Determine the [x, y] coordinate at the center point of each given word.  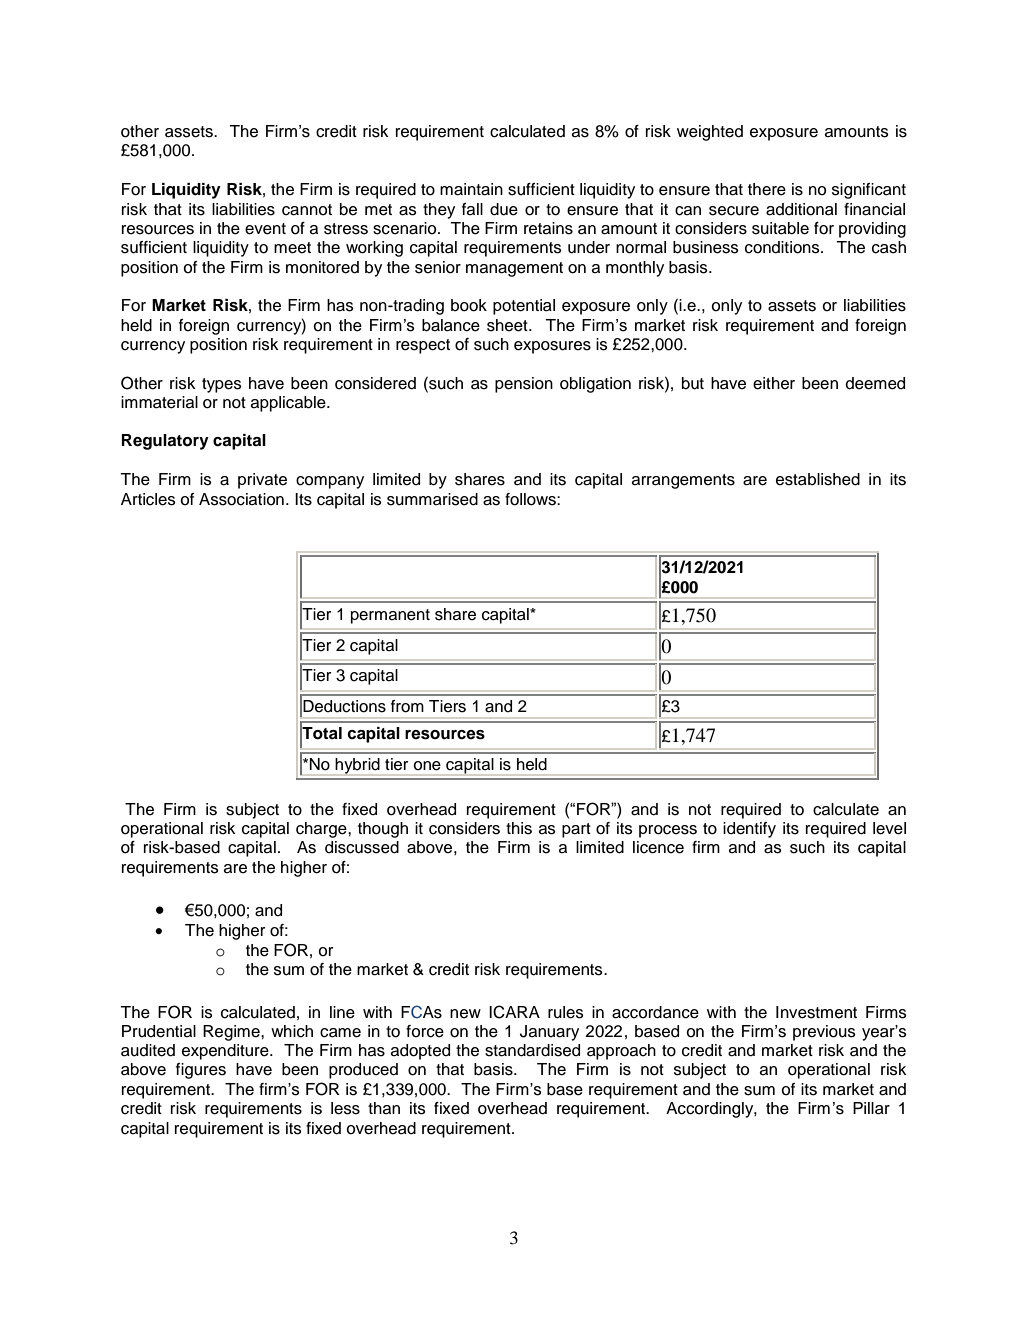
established [818, 479]
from [407, 706]
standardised [532, 1050]
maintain [471, 189]
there [767, 189]
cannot [307, 210]
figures [201, 1071]
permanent [390, 616]
